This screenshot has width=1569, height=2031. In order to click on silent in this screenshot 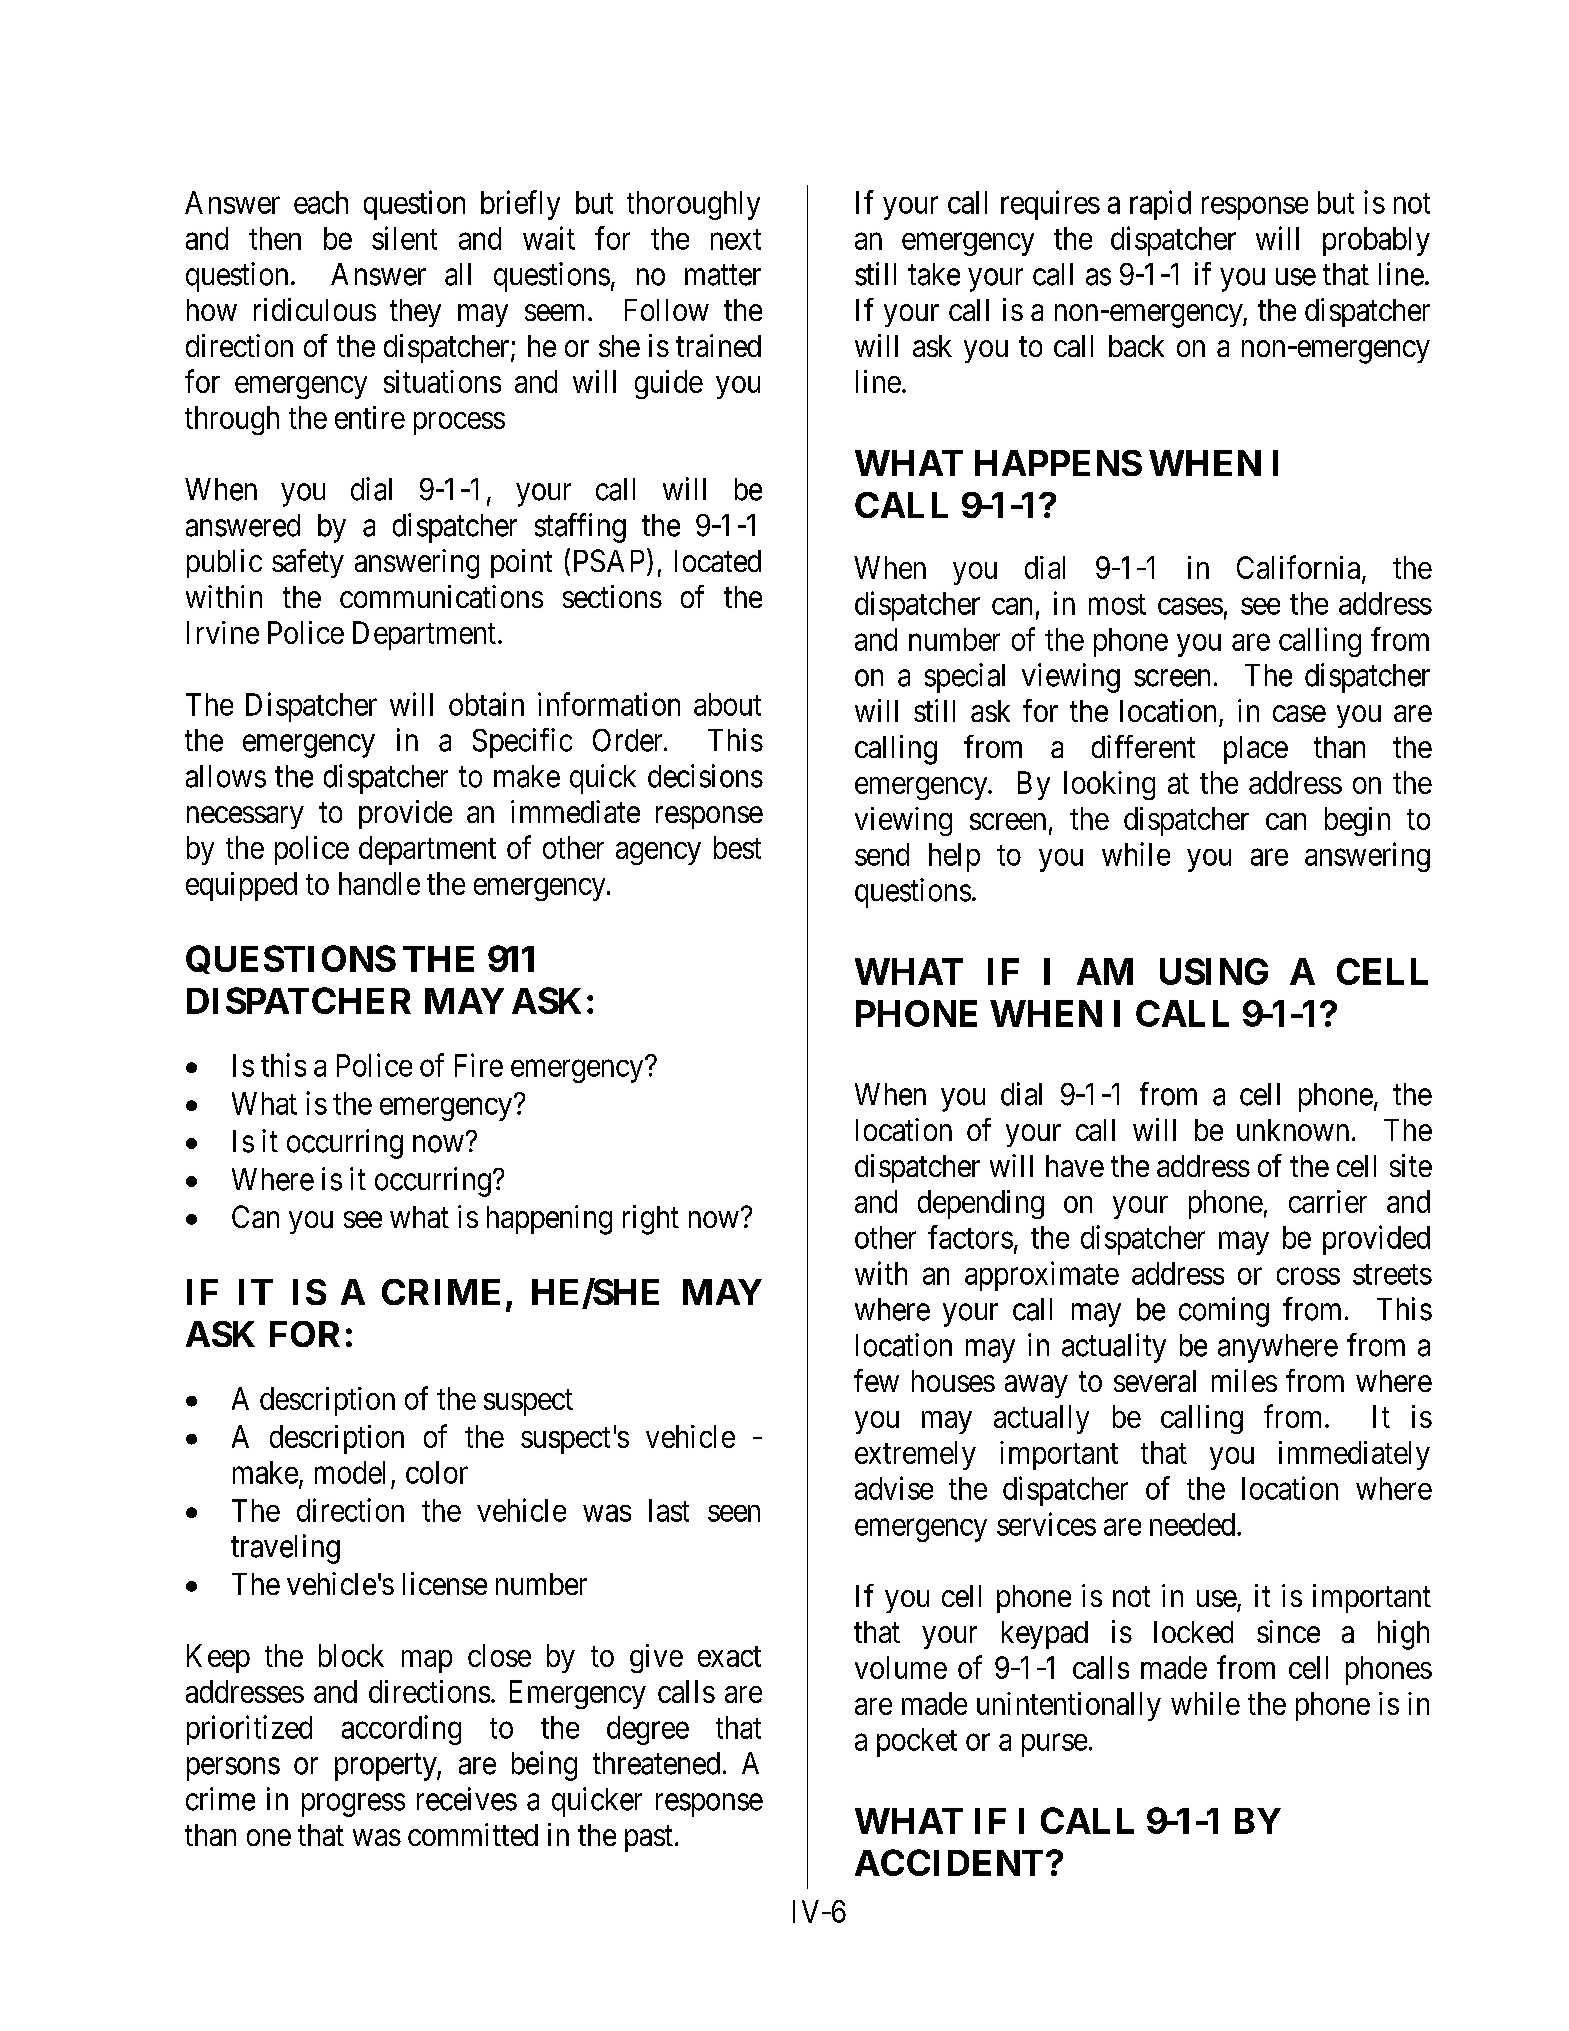, I will do `click(404, 238)`.
